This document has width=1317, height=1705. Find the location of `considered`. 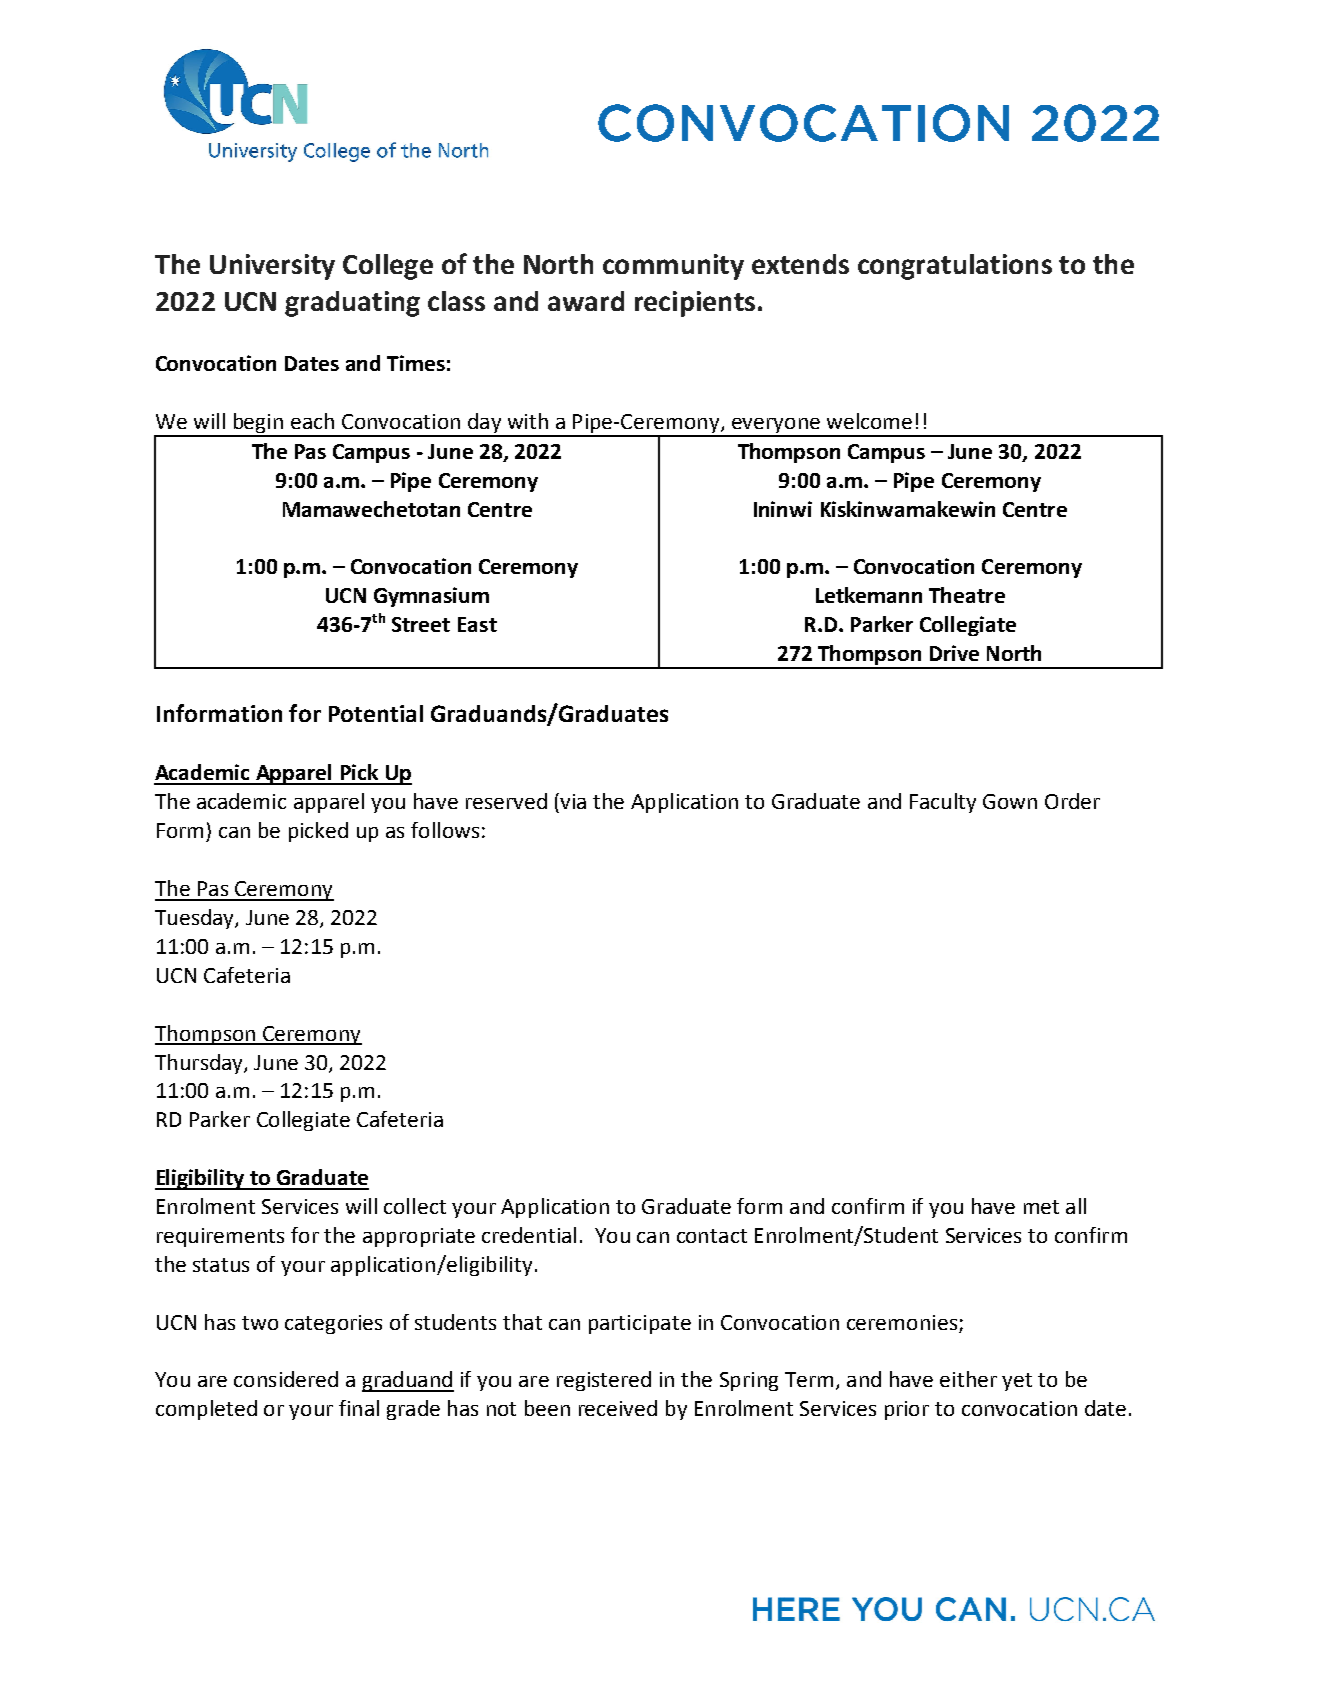

considered is located at coordinates (286, 1379).
